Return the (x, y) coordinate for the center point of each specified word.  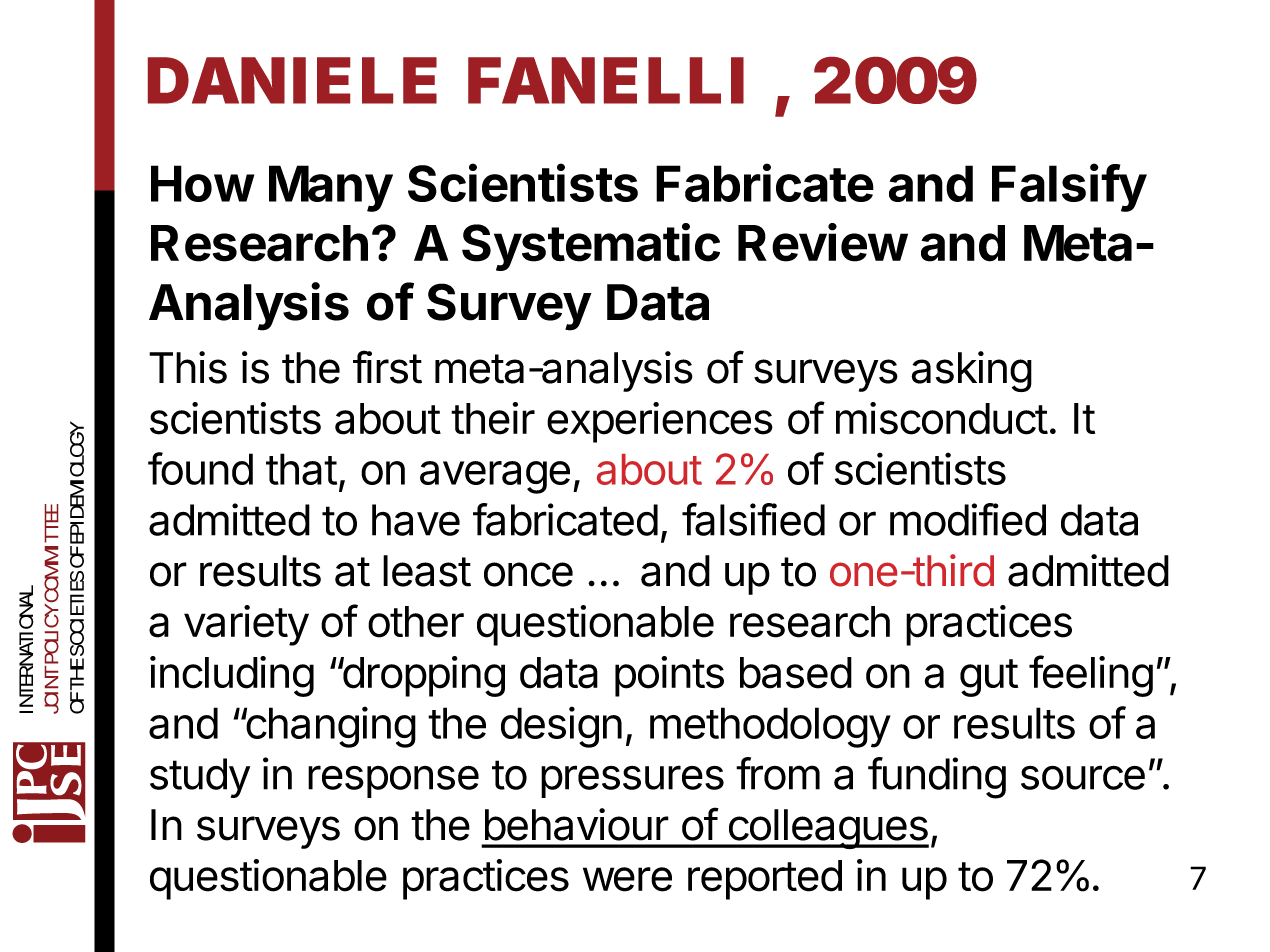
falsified (753, 519)
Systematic (591, 247)
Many (331, 188)
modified (968, 519)
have (416, 520)
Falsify (1069, 187)
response (393, 781)
